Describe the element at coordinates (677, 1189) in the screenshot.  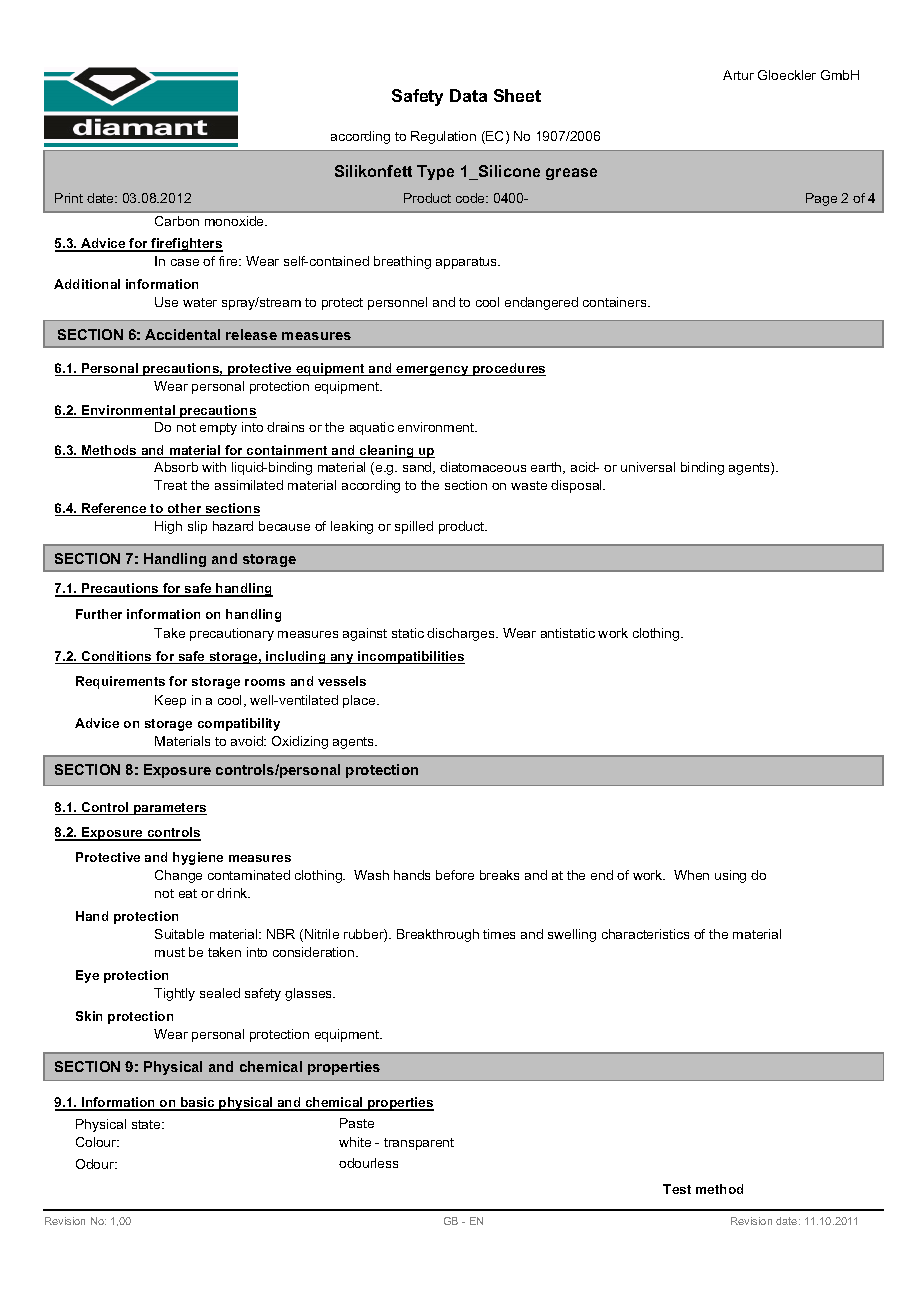
I see `Test` at that location.
